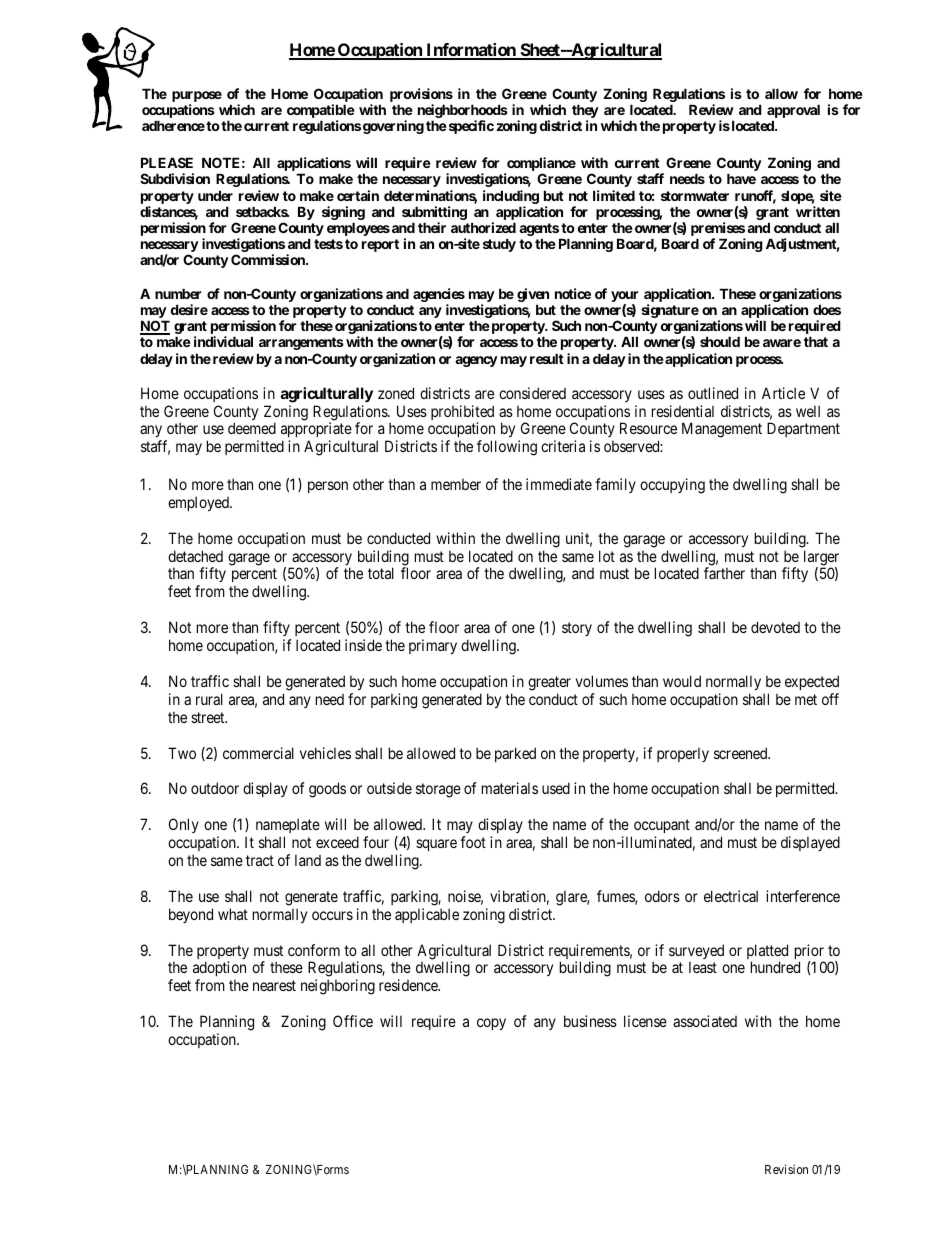 This page has width=952, height=1233. Describe the element at coordinates (195, 556) in the page. I see `detached` at that location.
